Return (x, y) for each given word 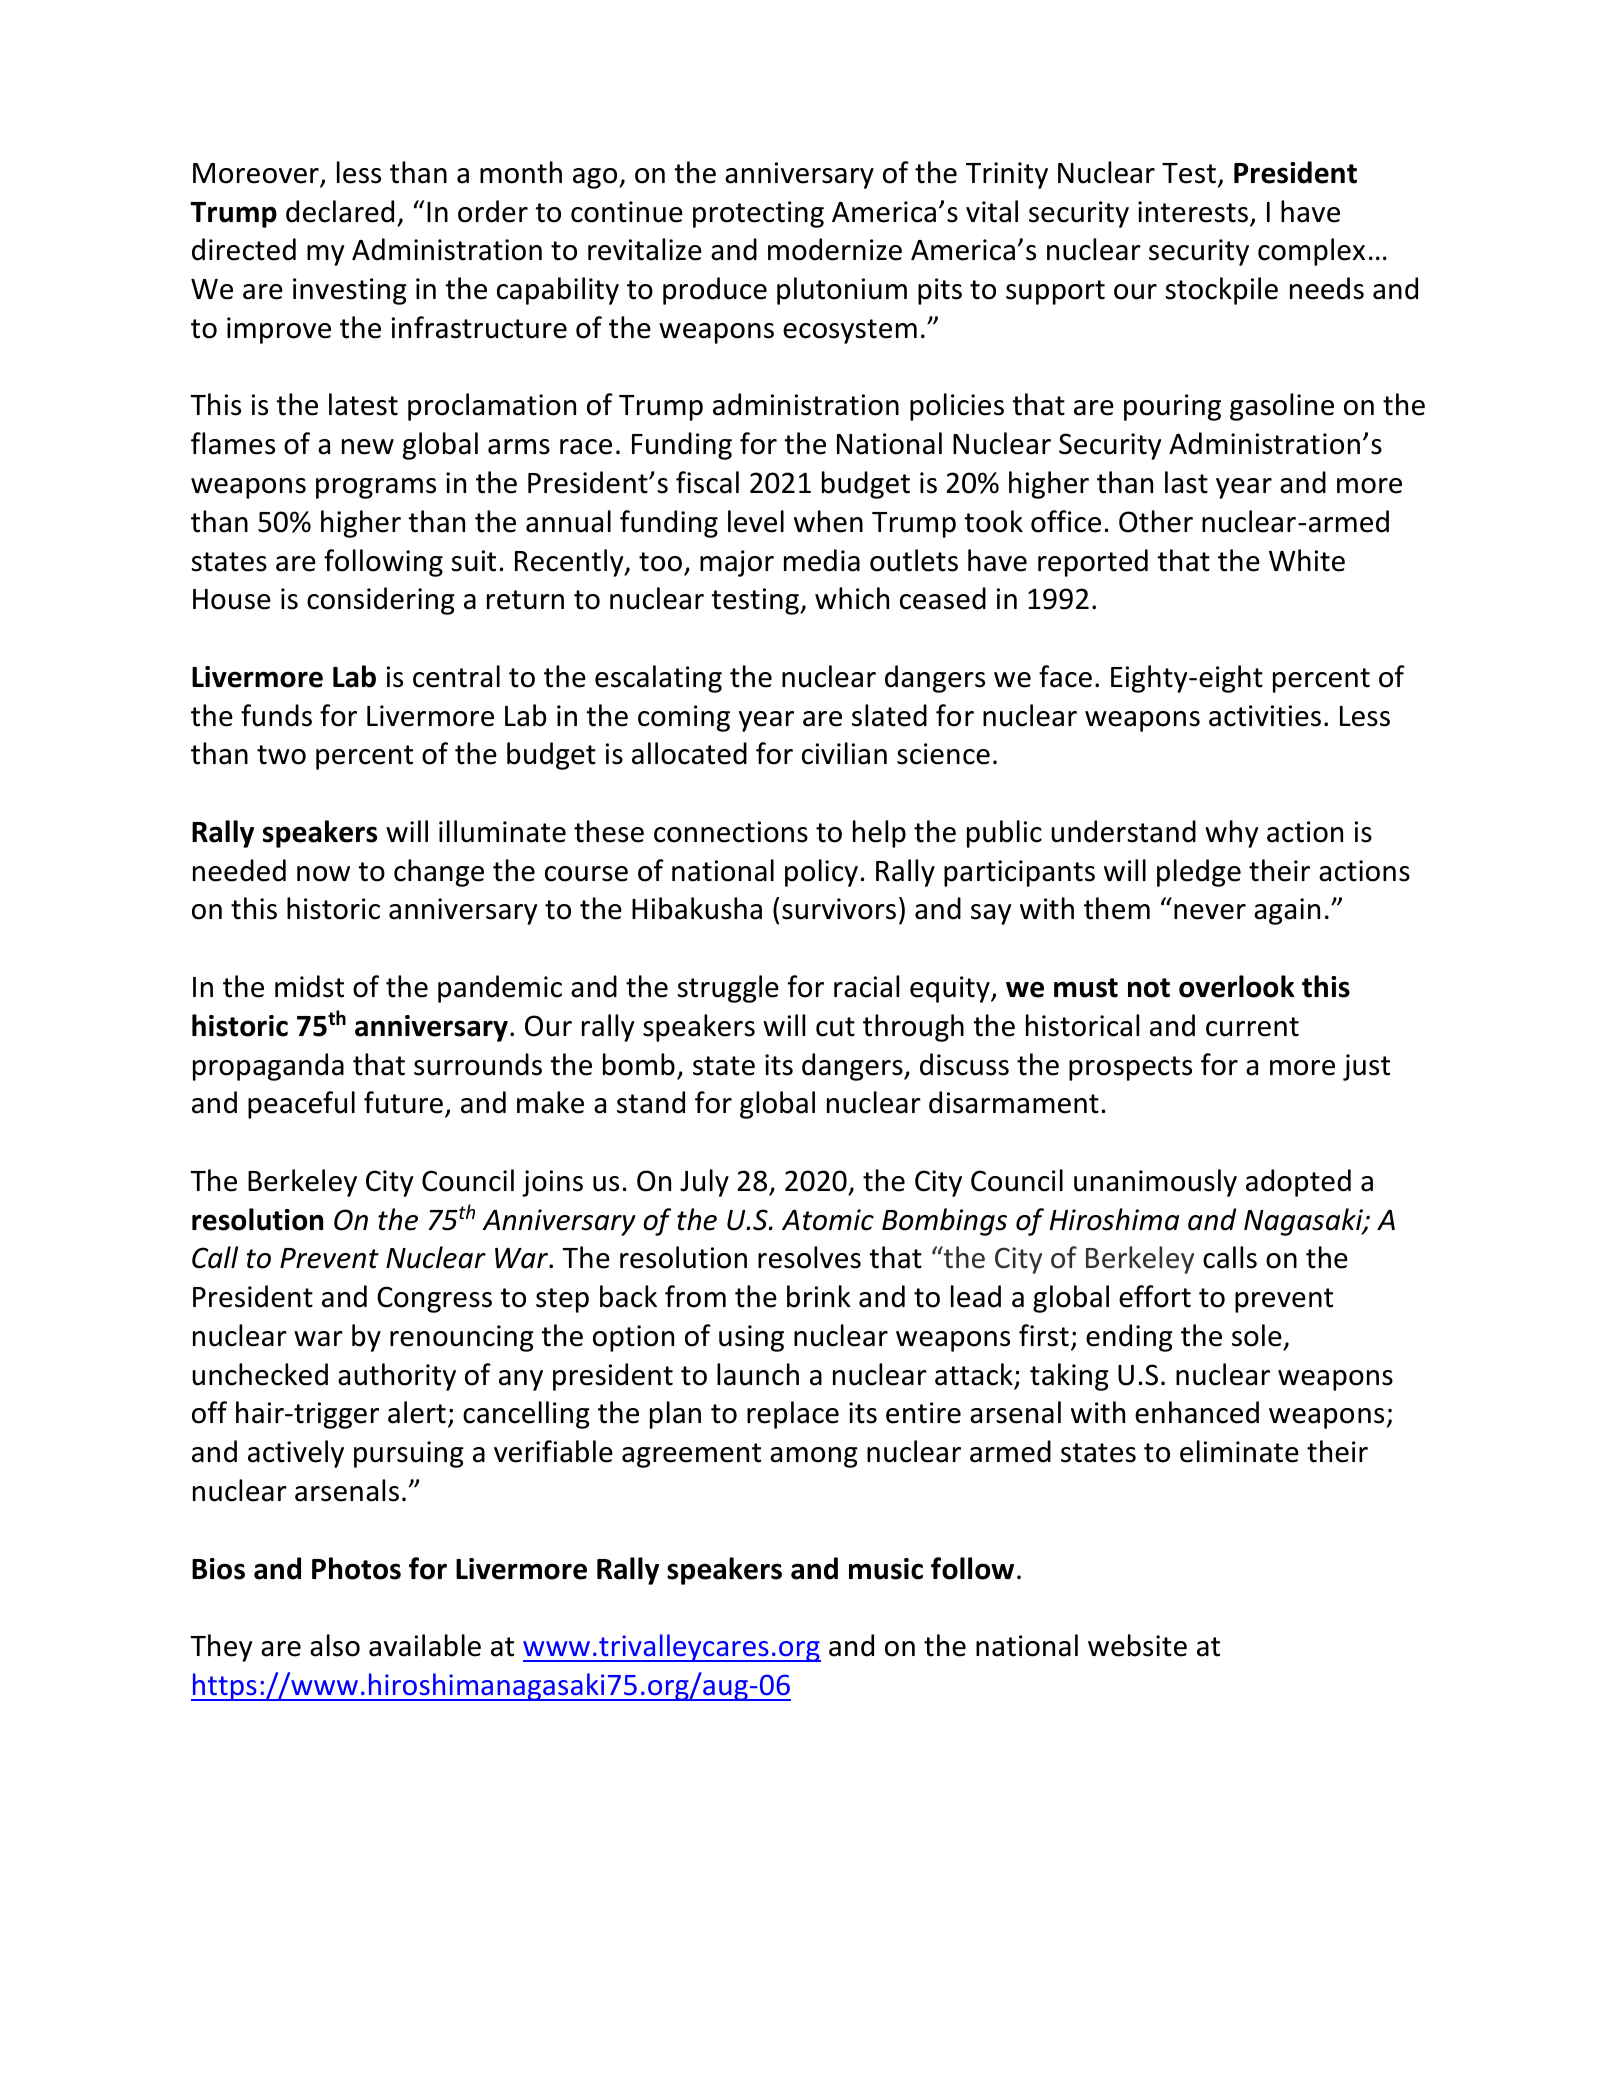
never (1210, 912)
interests (1194, 213)
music (886, 1569)
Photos (356, 1568)
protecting (758, 214)
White (1307, 560)
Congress (434, 1299)
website (1137, 1645)
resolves (809, 1257)
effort (1155, 1296)
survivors (839, 909)
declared (340, 211)
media (822, 560)
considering (381, 601)
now (323, 874)
